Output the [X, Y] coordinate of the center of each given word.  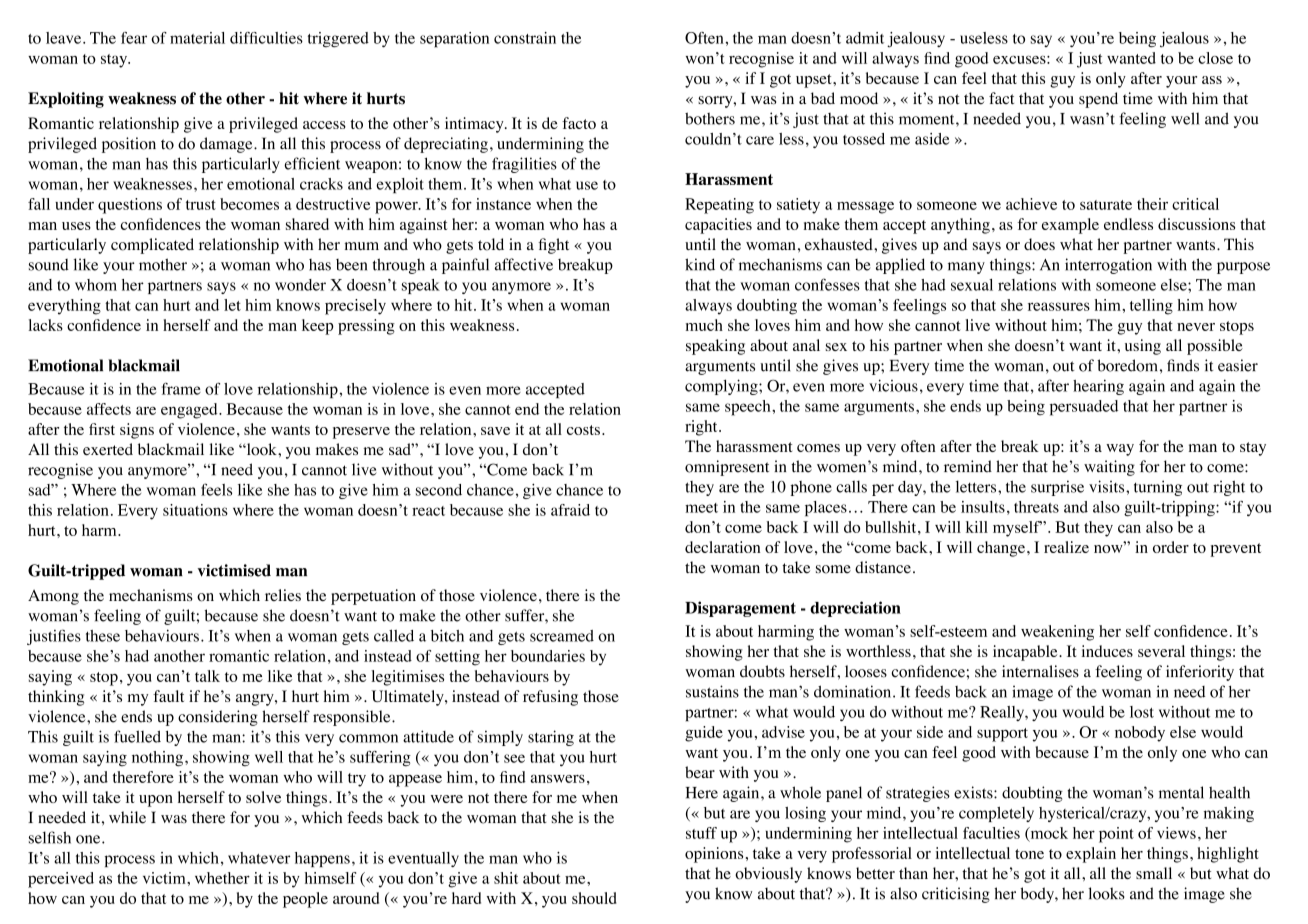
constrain [525, 38]
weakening [1057, 633]
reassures [1059, 306]
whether [222, 878]
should [594, 898]
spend [1098, 100]
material [197, 38]
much [704, 325]
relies [283, 595]
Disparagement [740, 609]
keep [318, 327]
